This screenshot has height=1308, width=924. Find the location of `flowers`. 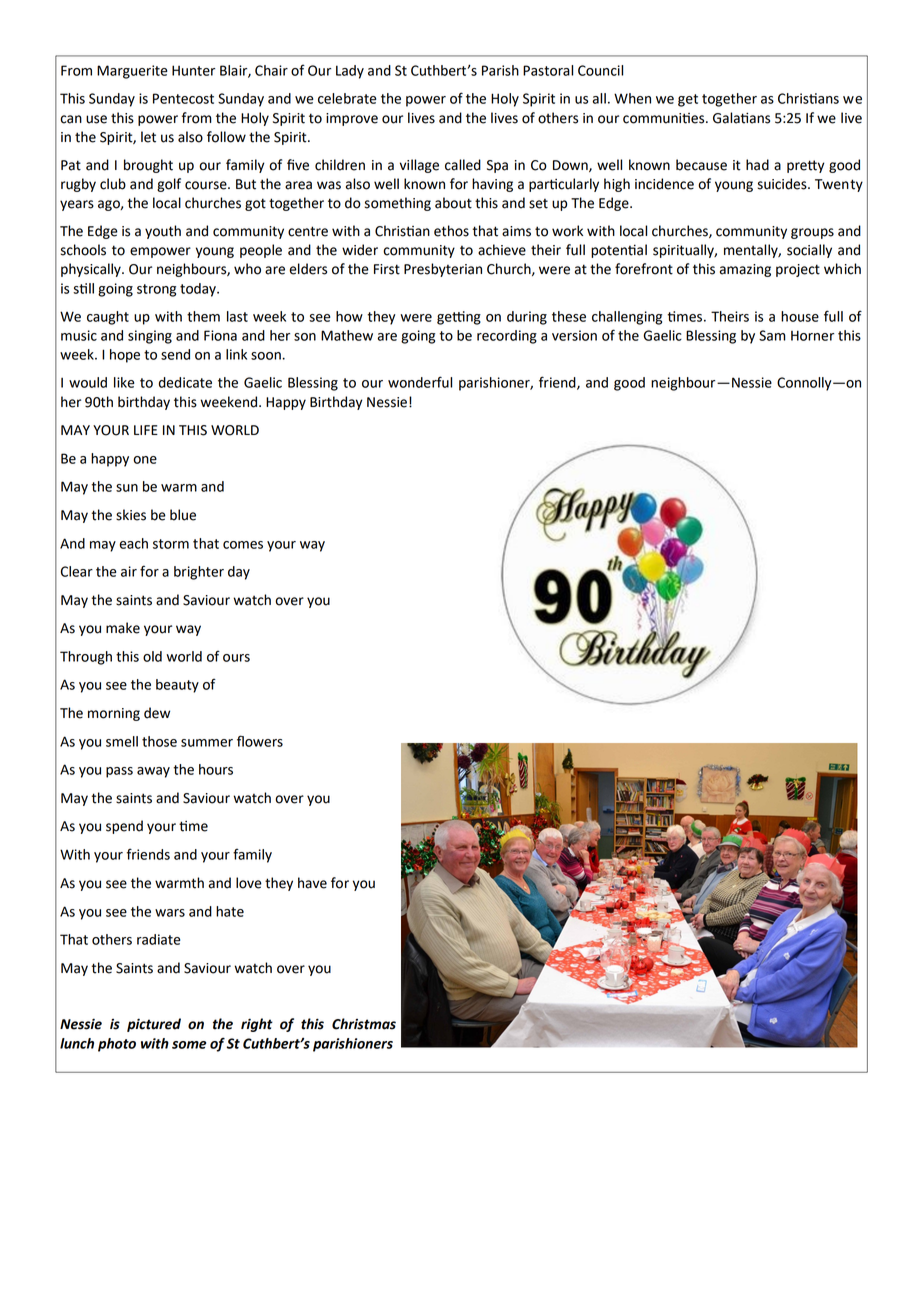

flowers is located at coordinates (260, 741).
